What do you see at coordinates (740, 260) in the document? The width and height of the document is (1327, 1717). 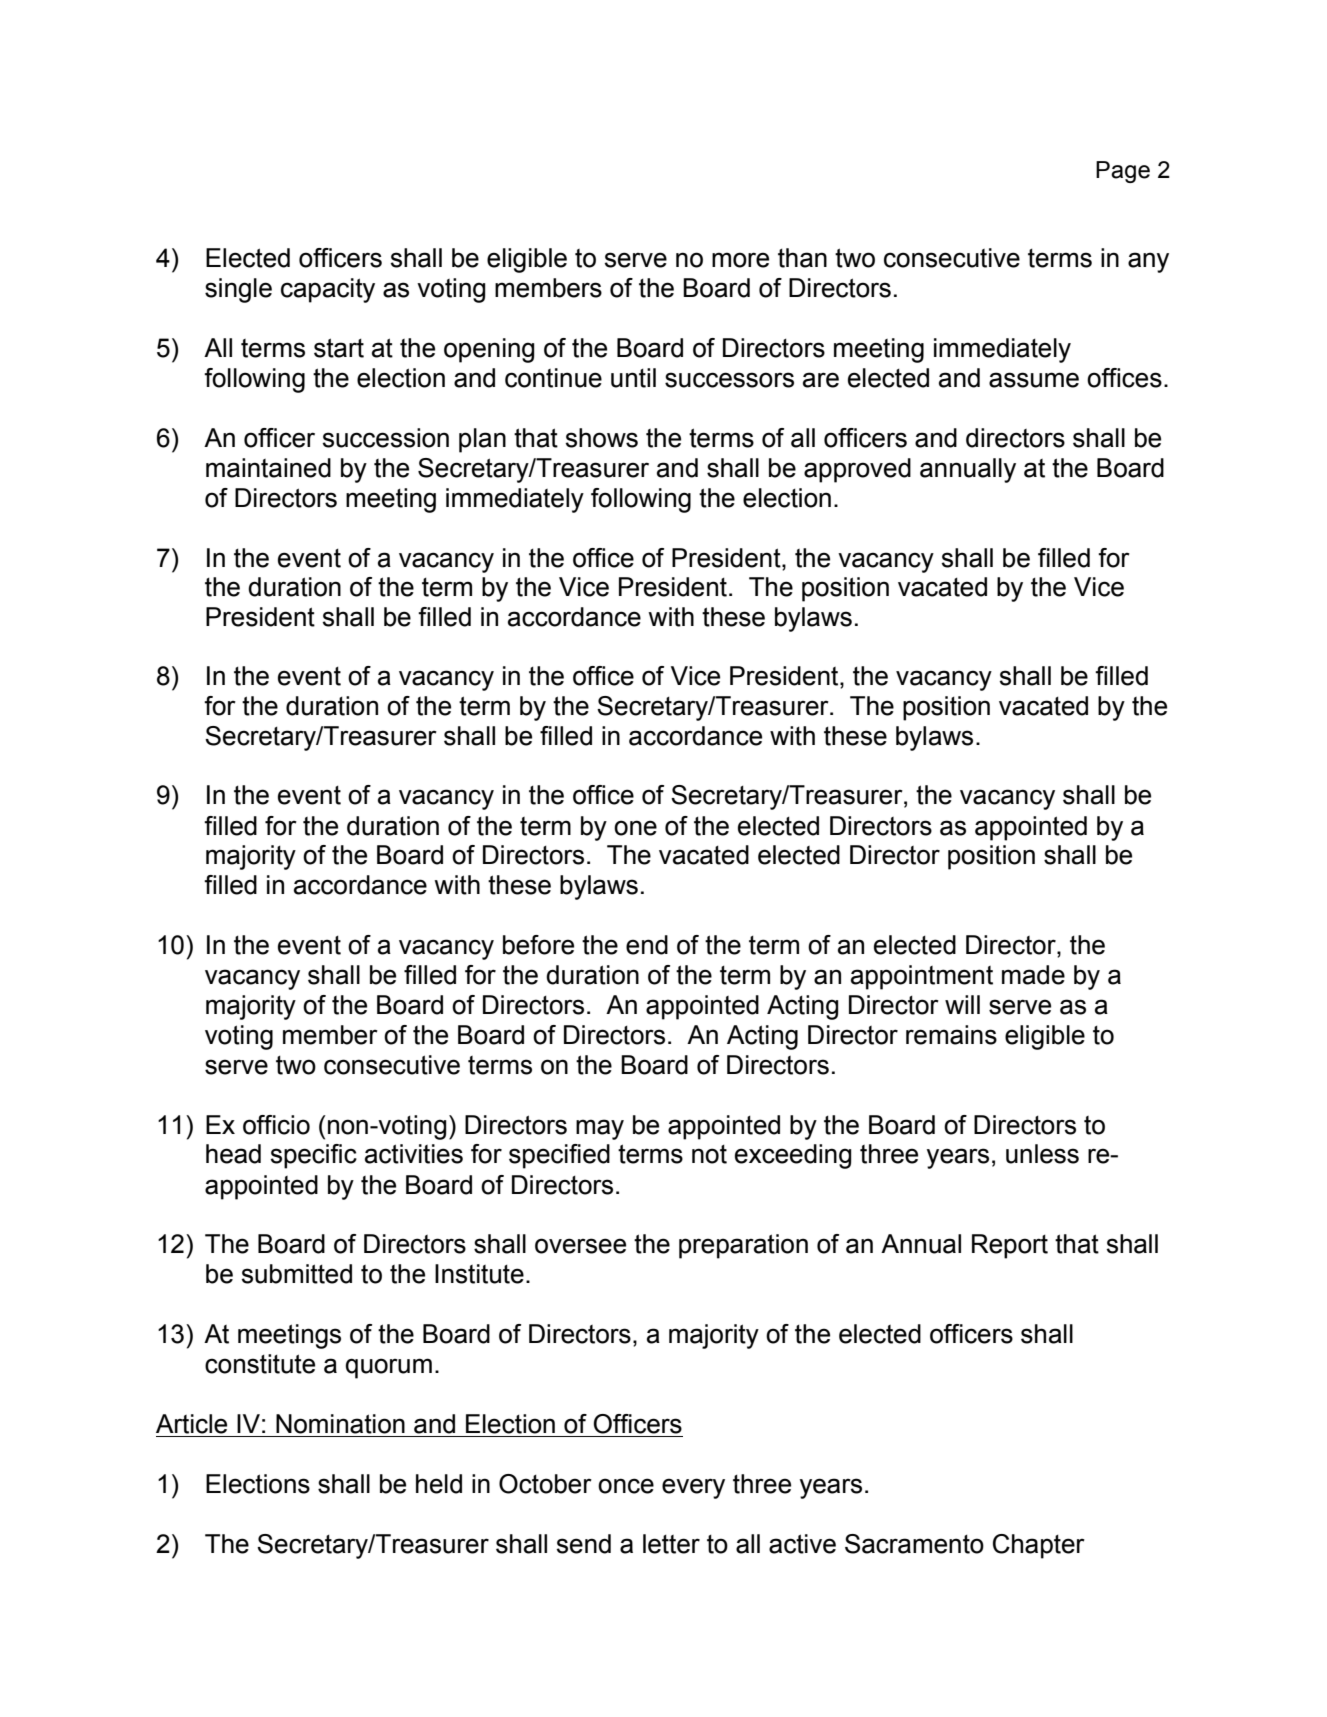 I see `more` at bounding box center [740, 260].
